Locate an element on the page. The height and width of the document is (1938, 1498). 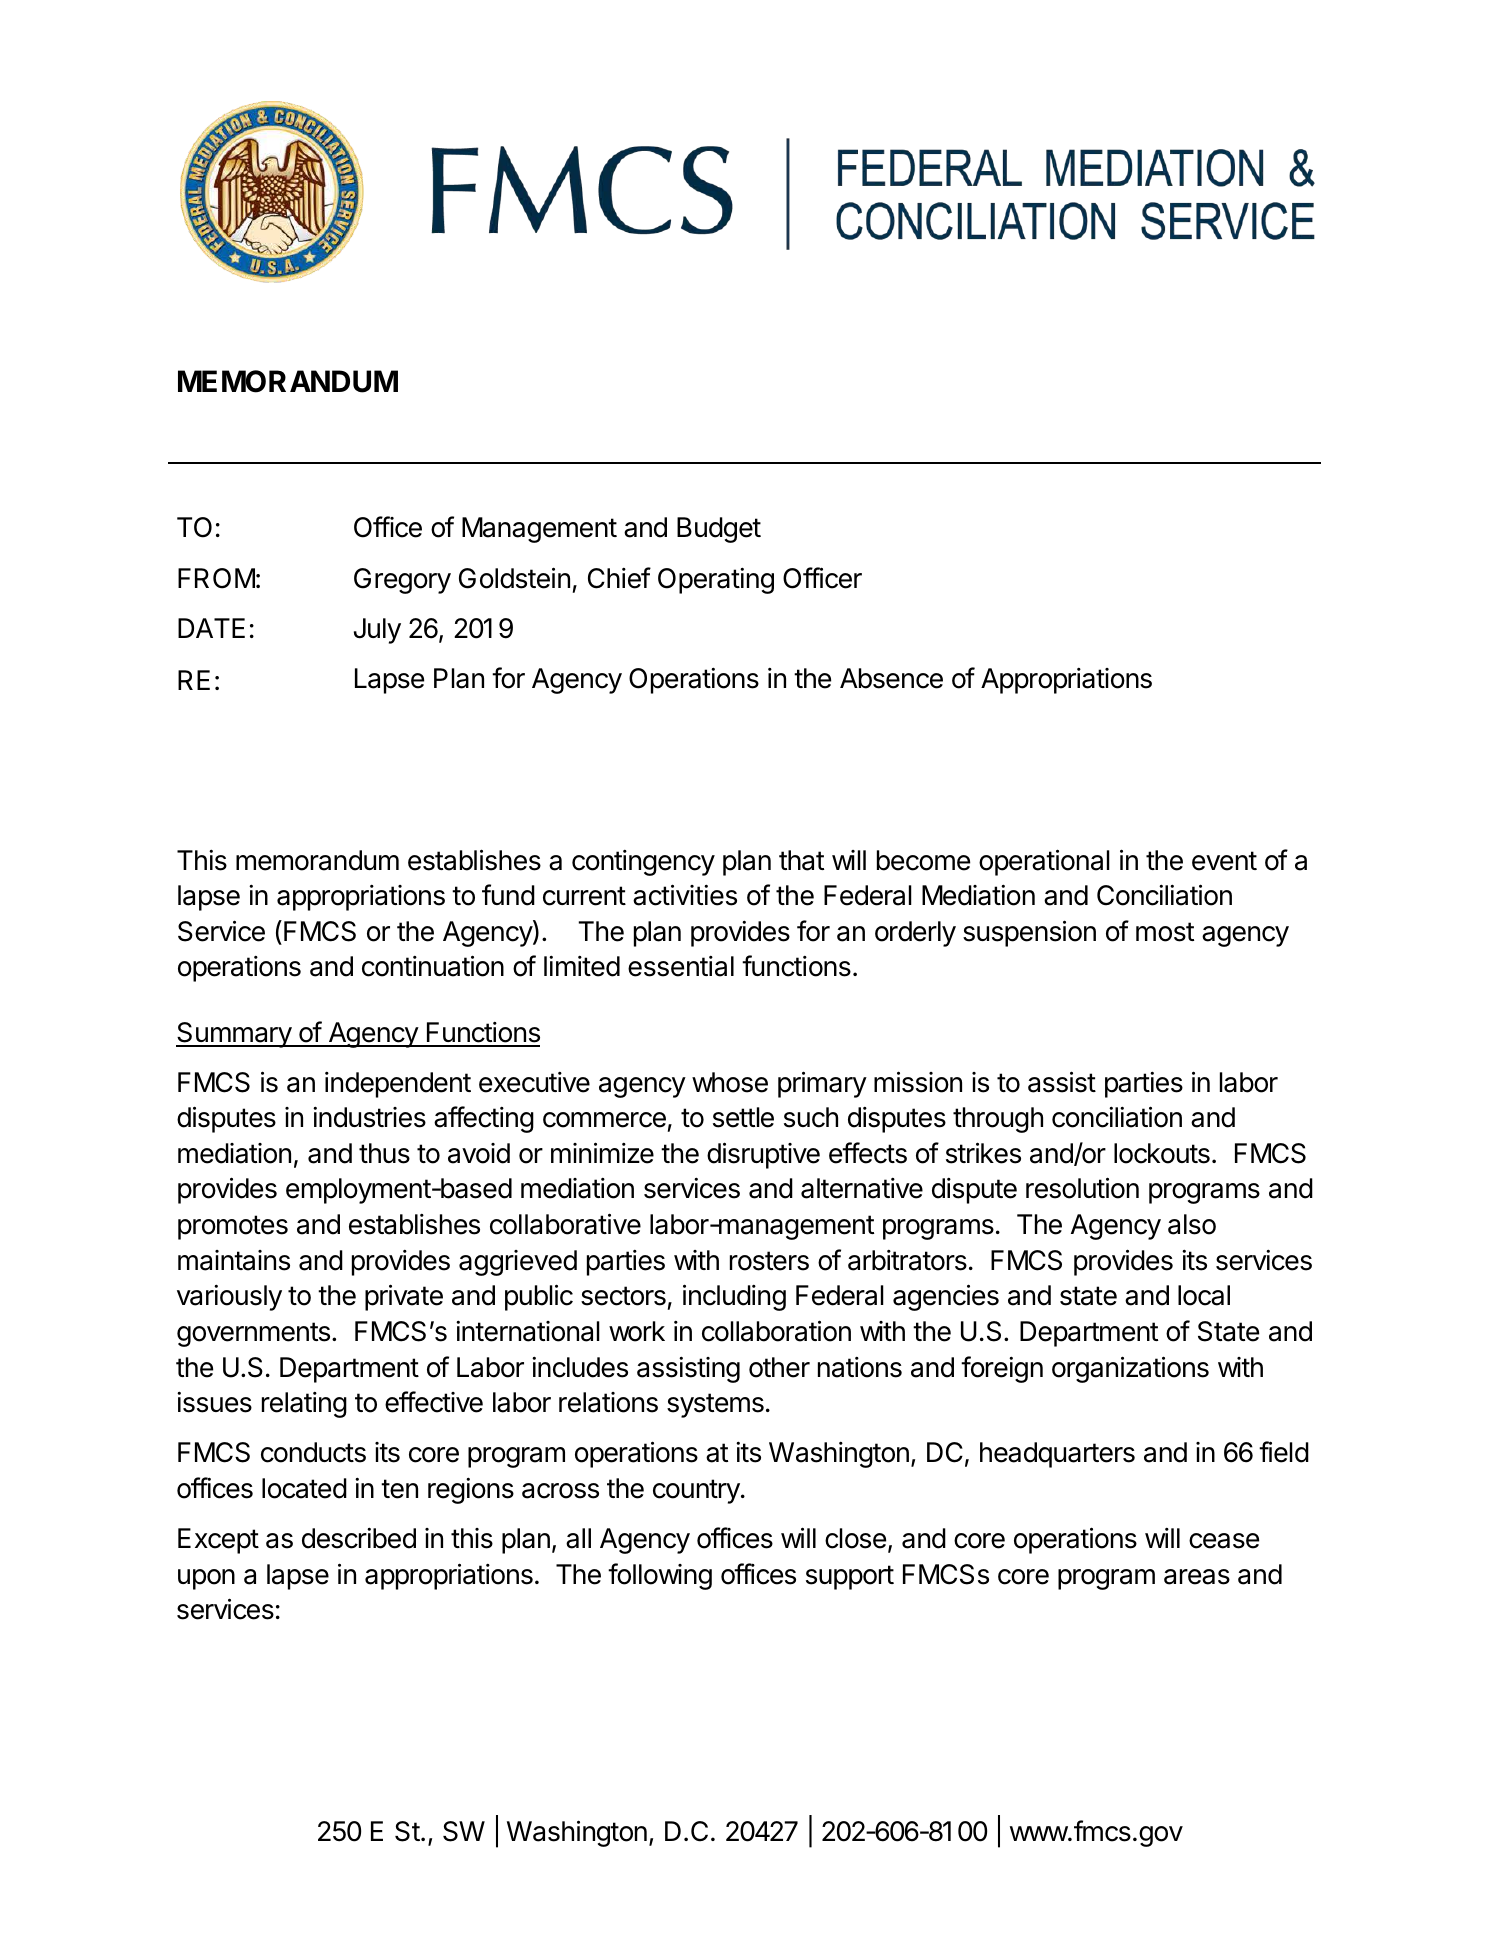
Absence is located at coordinates (891, 678).
